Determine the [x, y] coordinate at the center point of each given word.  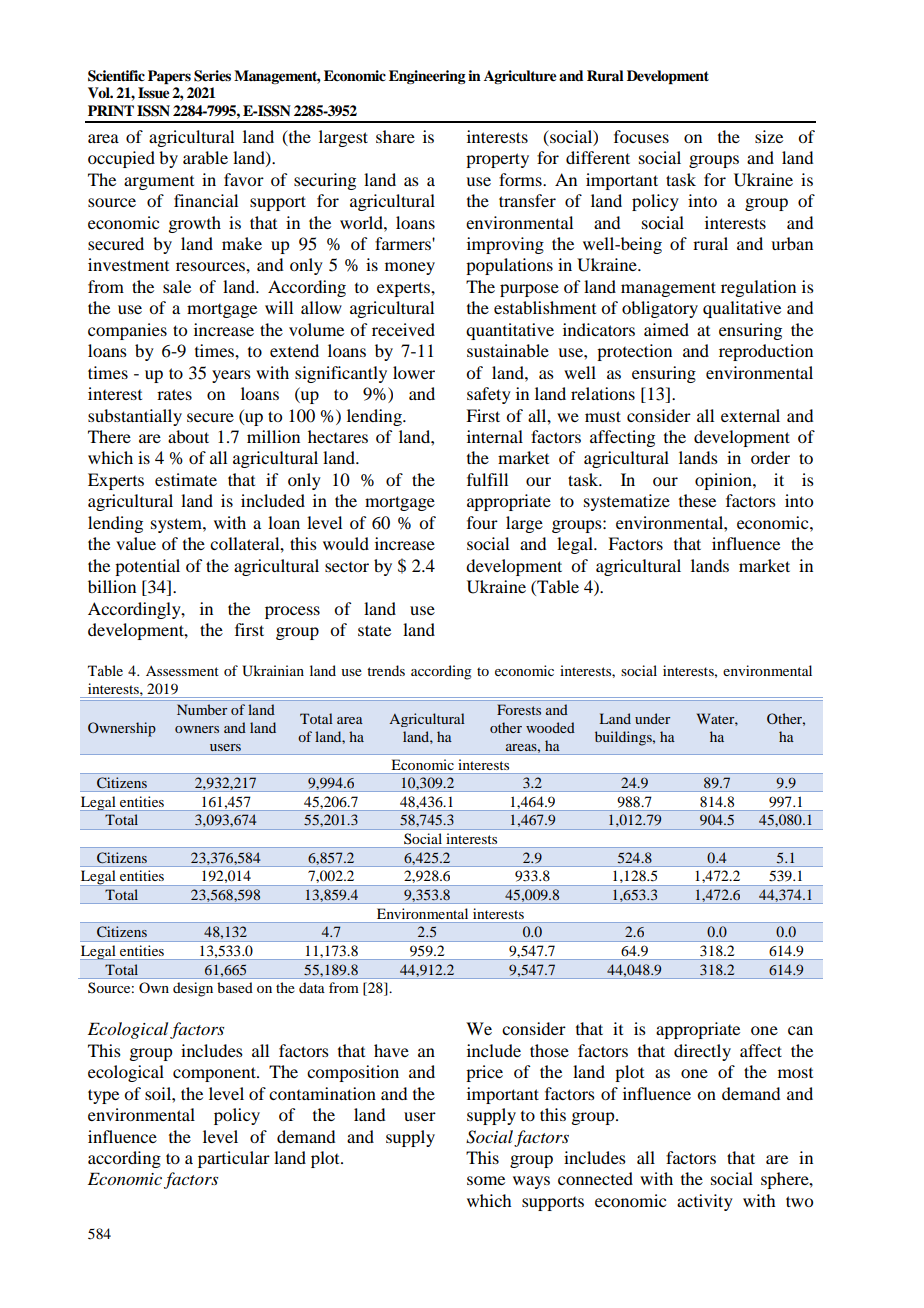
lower [414, 372]
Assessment [182, 671]
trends [386, 670]
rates [174, 394]
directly [702, 1052]
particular [234, 1159]
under [652, 718]
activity [705, 1202]
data [312, 987]
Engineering [427, 77]
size [769, 136]
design [193, 989]
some [486, 1180]
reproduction [766, 352]
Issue [154, 93]
